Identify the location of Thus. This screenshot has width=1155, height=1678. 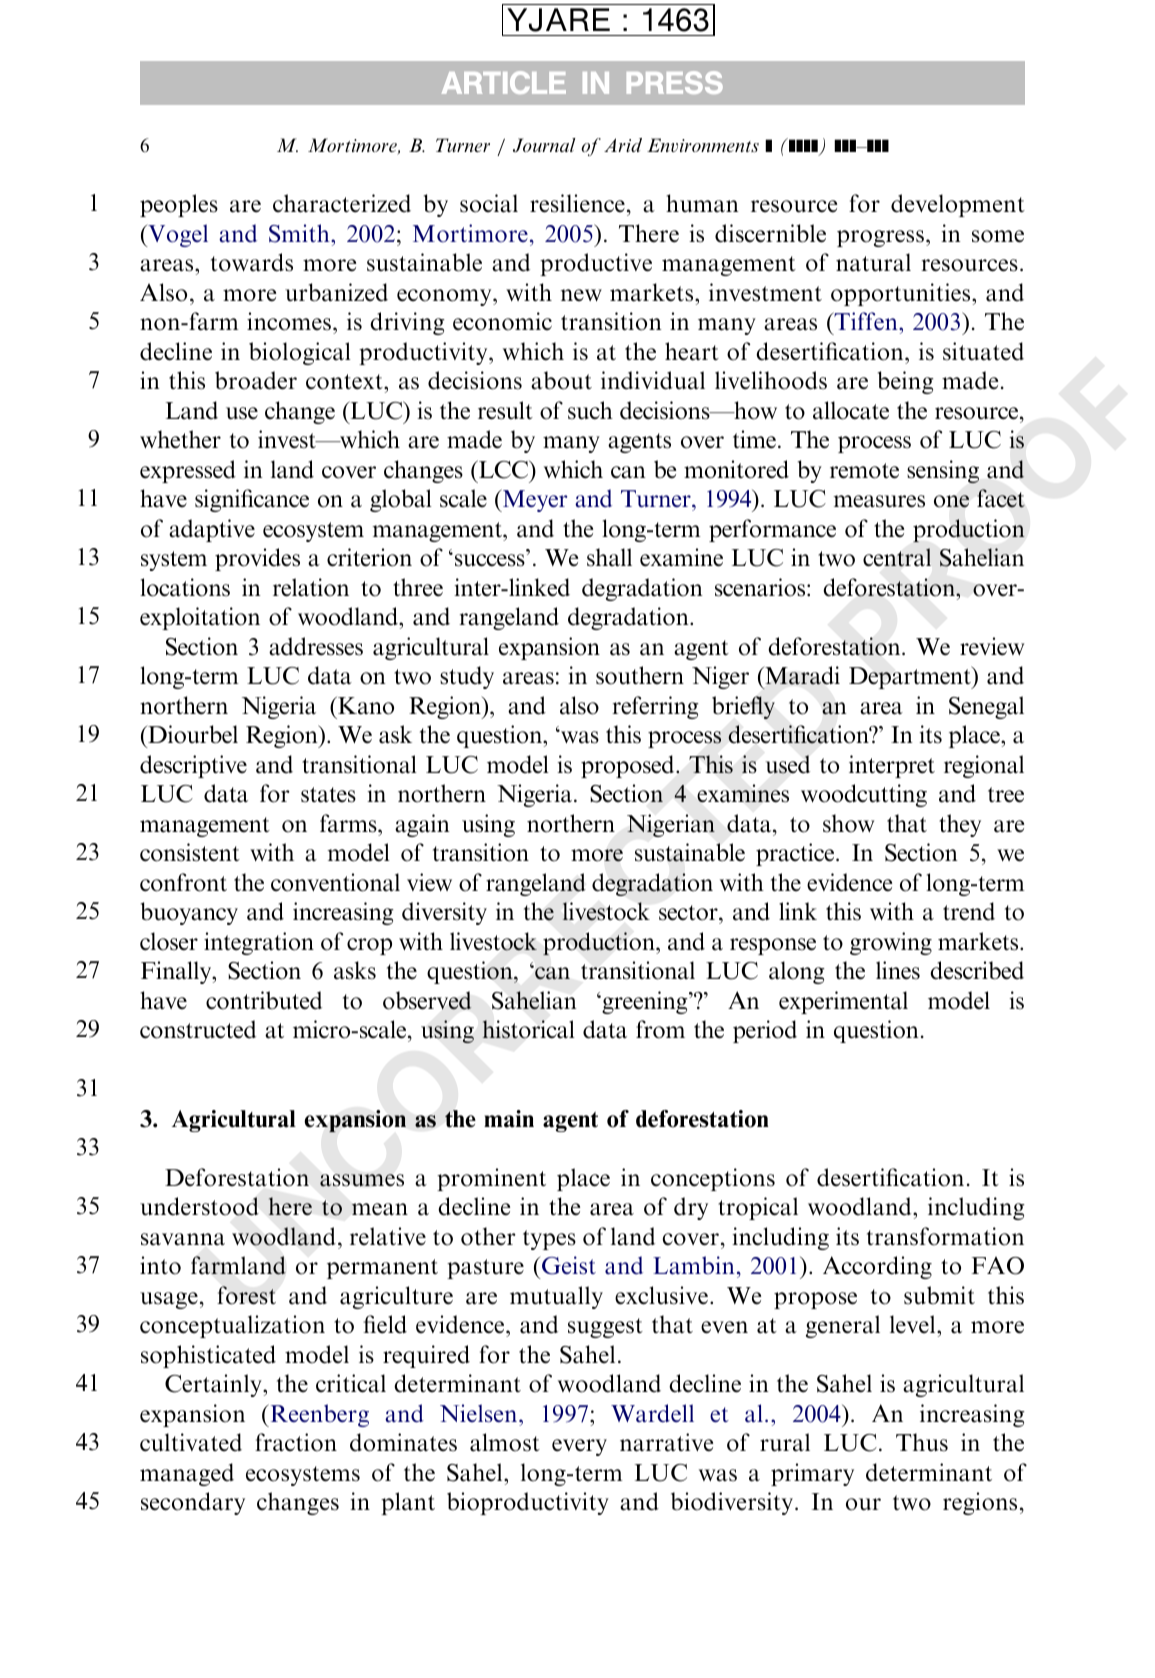
(922, 1442).
